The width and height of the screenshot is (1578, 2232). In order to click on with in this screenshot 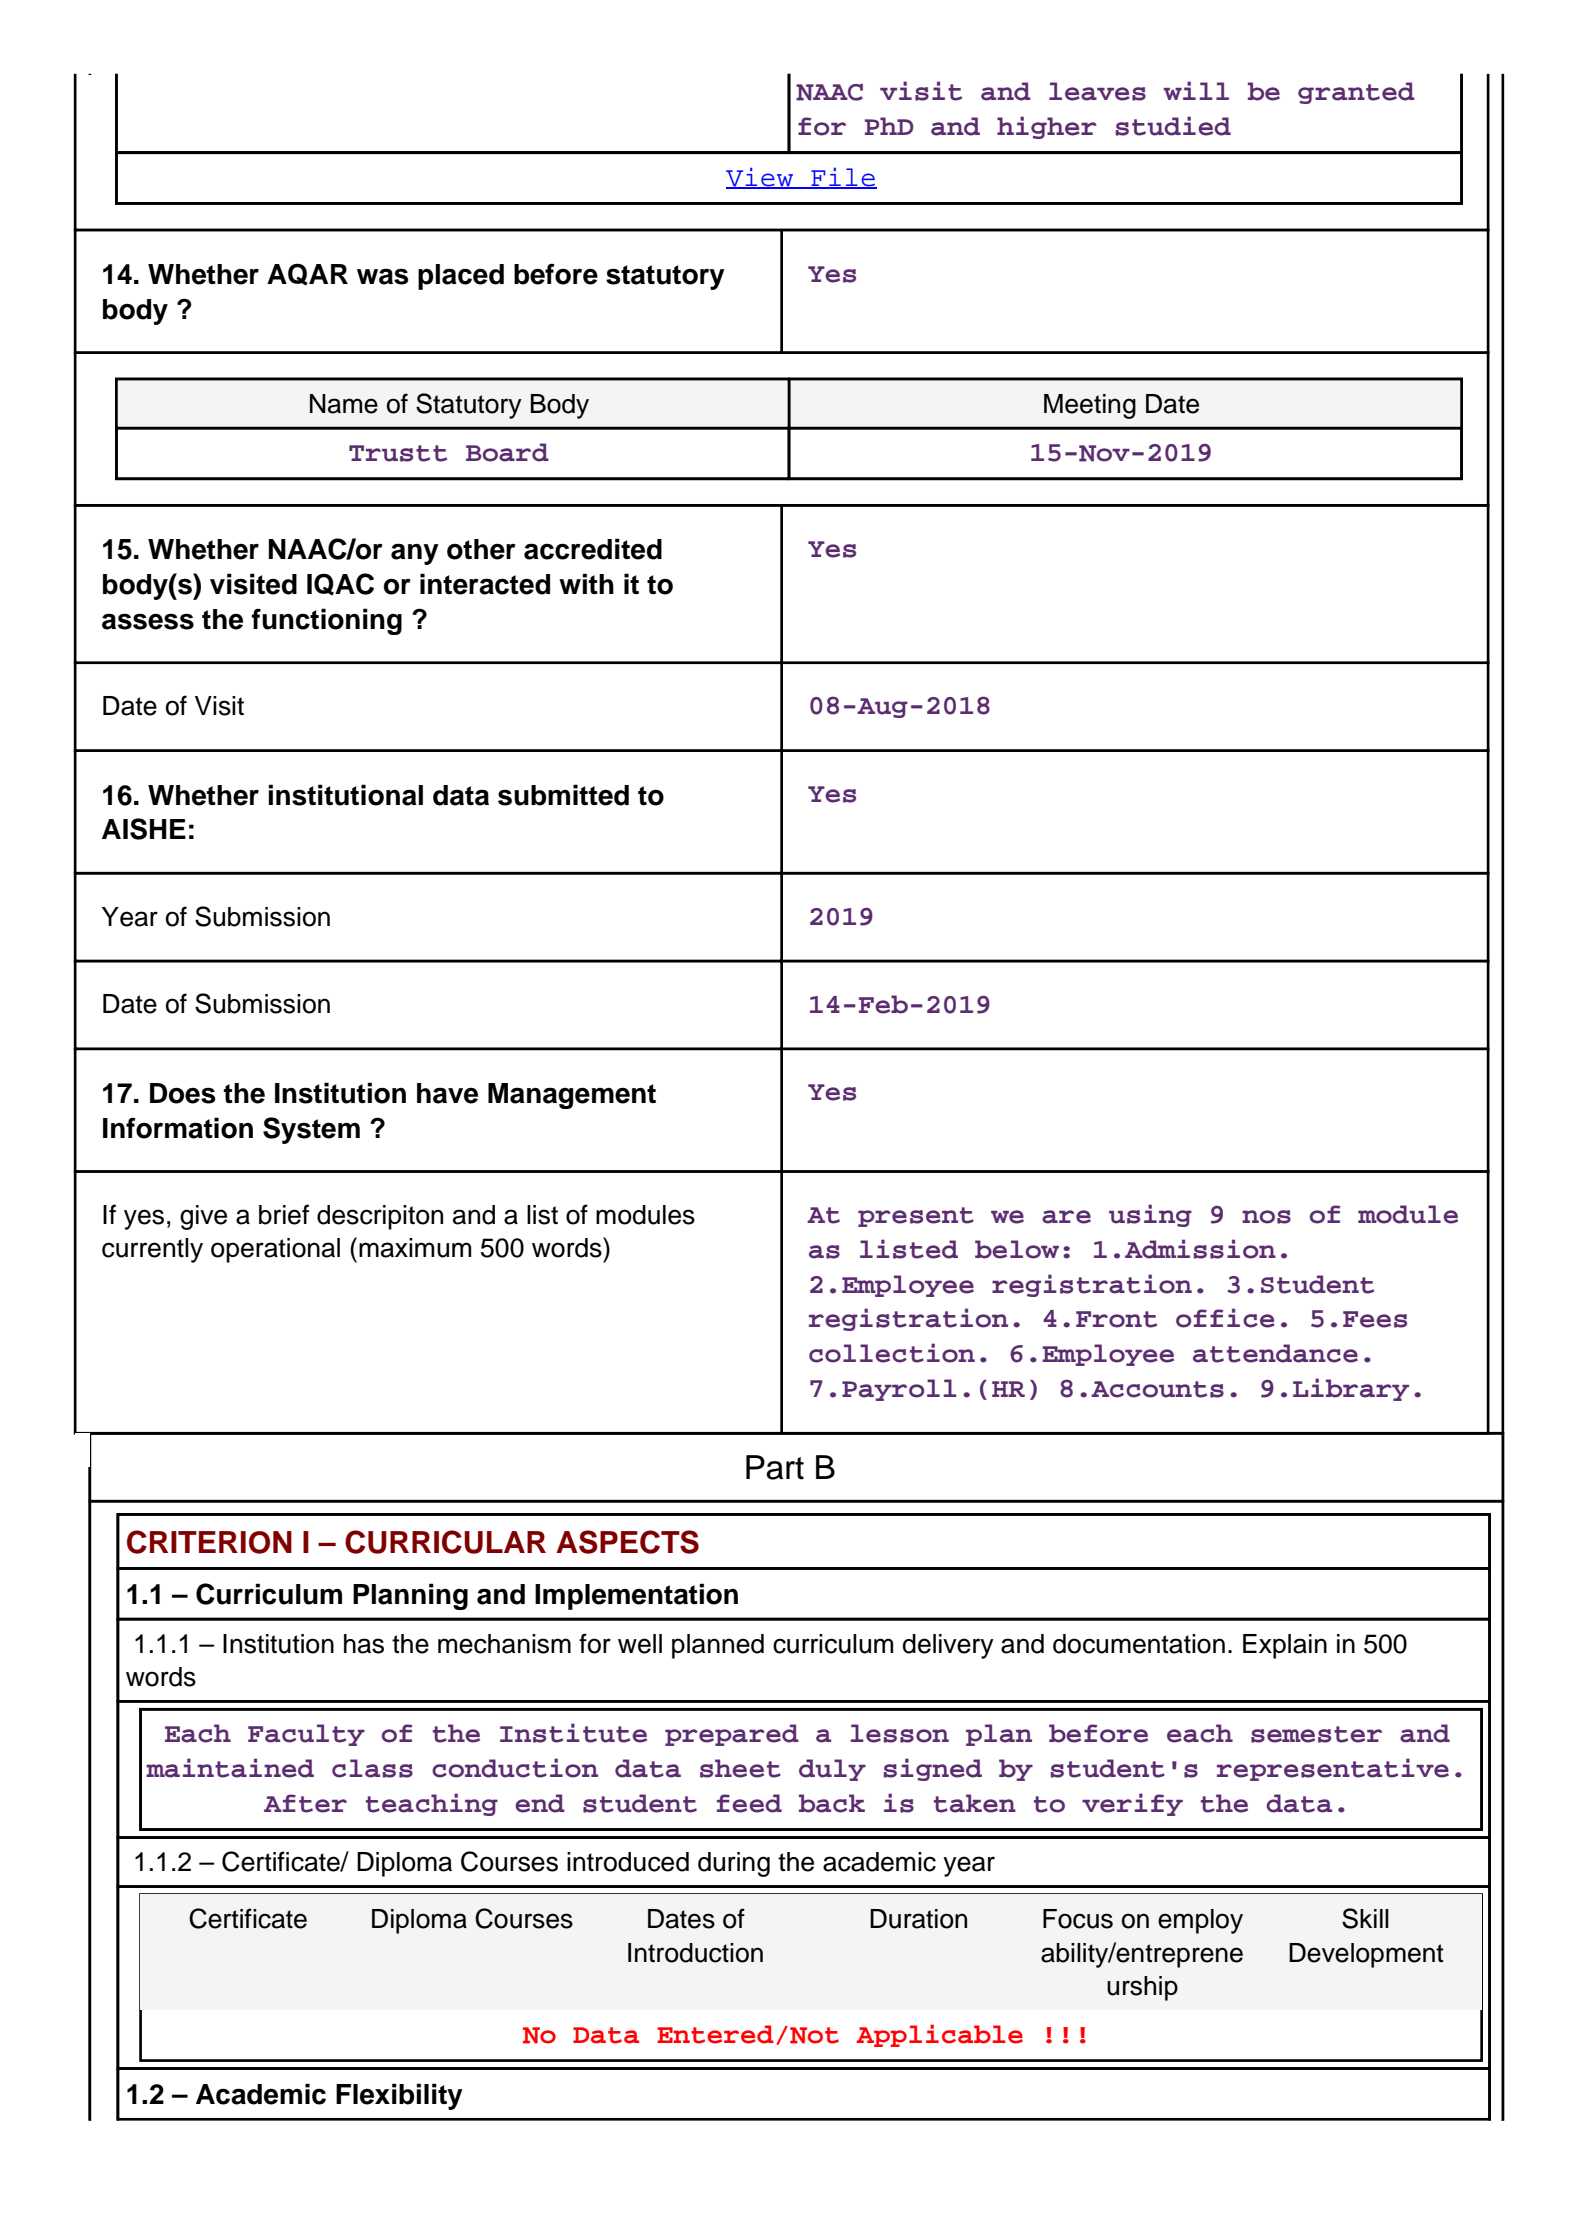, I will do `click(586, 583)`.
